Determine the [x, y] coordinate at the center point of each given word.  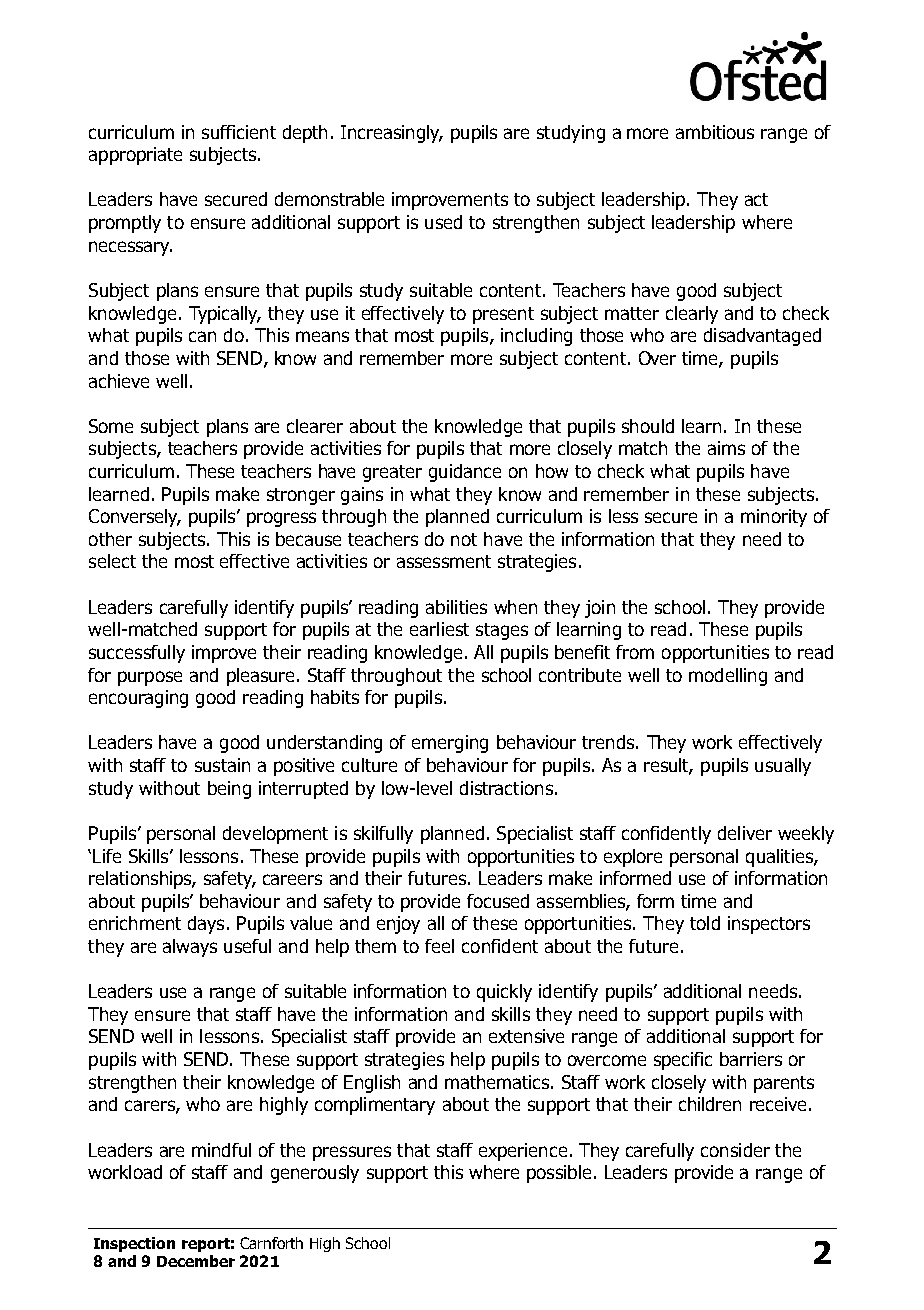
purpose [150, 678]
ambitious [715, 132]
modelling [728, 677]
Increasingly [391, 134]
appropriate [135, 156]
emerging [450, 744]
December [196, 1261]
